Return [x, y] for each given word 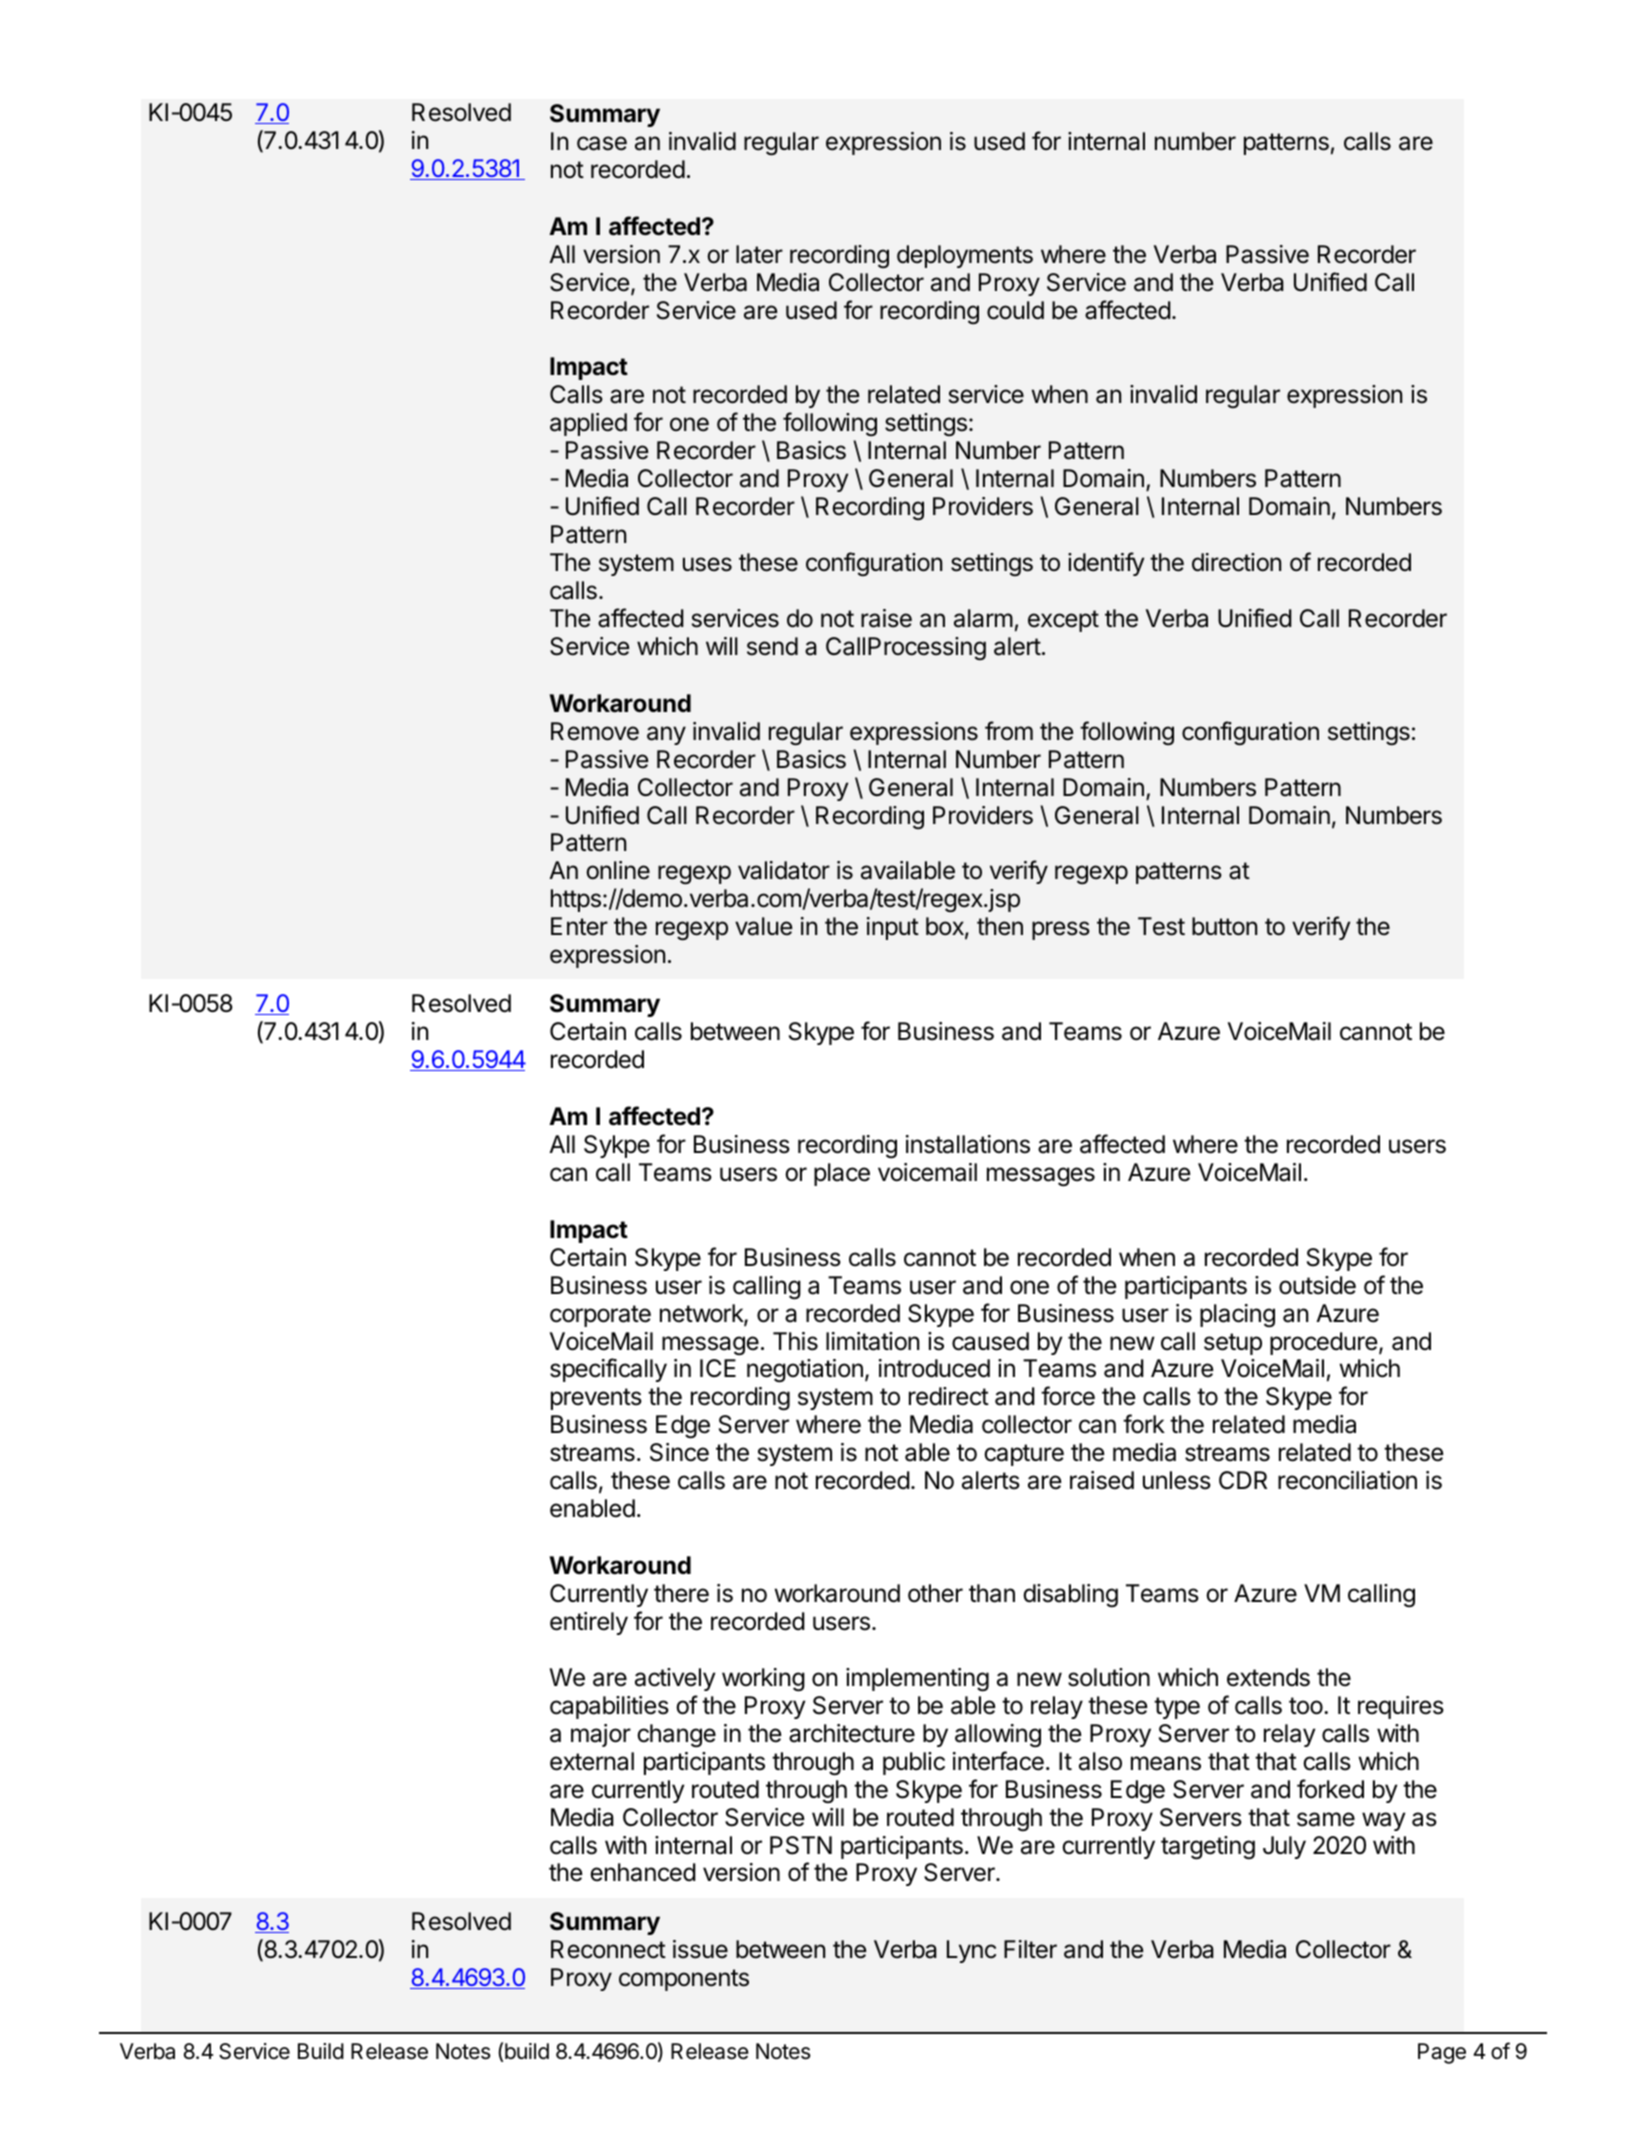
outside [1317, 1285]
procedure [1323, 1343]
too [1306, 1706]
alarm [983, 618]
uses [707, 564]
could [1015, 310]
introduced [934, 1368]
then [1000, 926]
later [759, 254]
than [992, 1593]
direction [1236, 562]
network [702, 1314]
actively [675, 1679]
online [618, 870]
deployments [965, 256]
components [684, 1980]
